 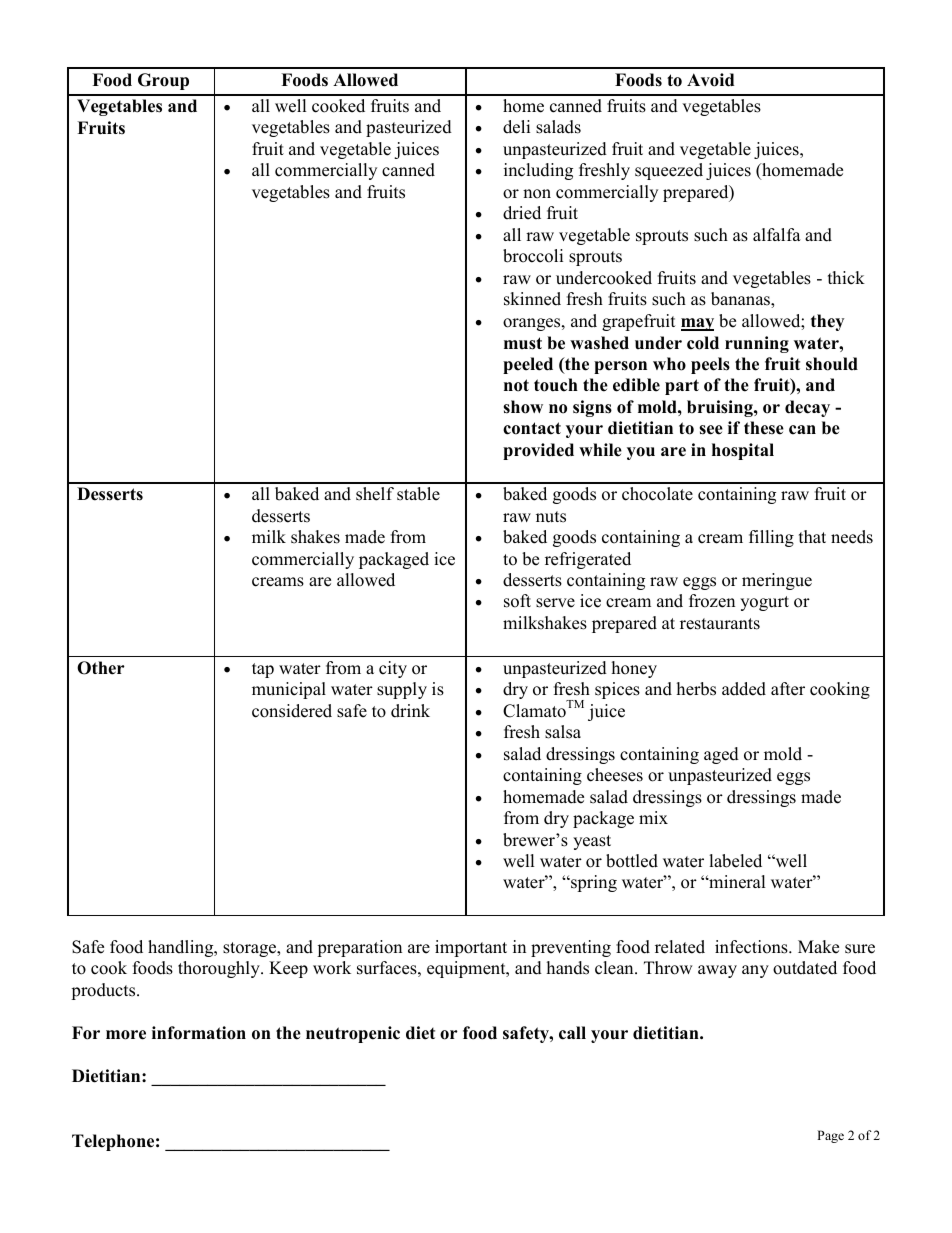 What do you see at coordinates (163, 81) in the page?
I see `Group` at bounding box center [163, 81].
